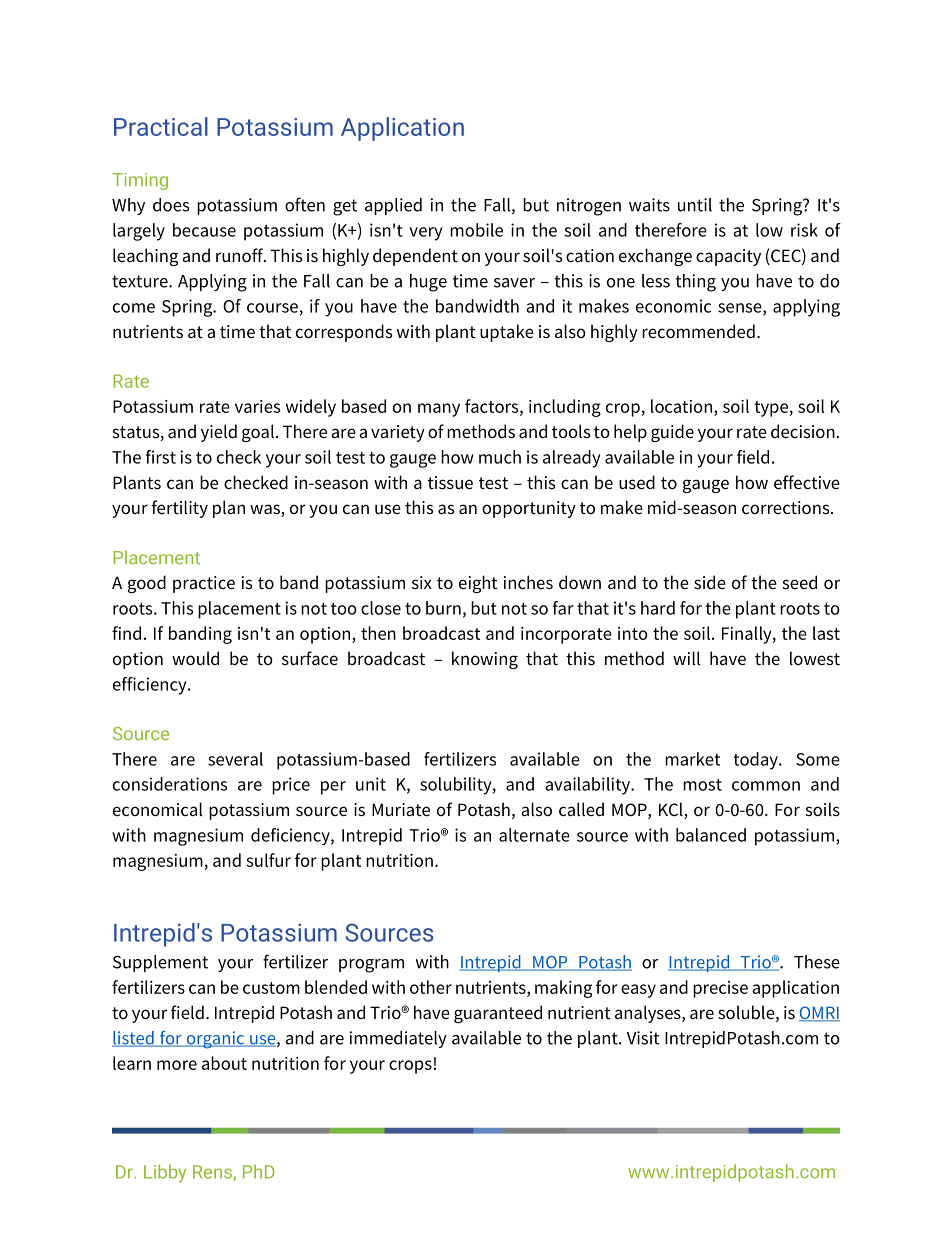  What do you see at coordinates (204, 584) in the image?
I see `practice` at bounding box center [204, 584].
